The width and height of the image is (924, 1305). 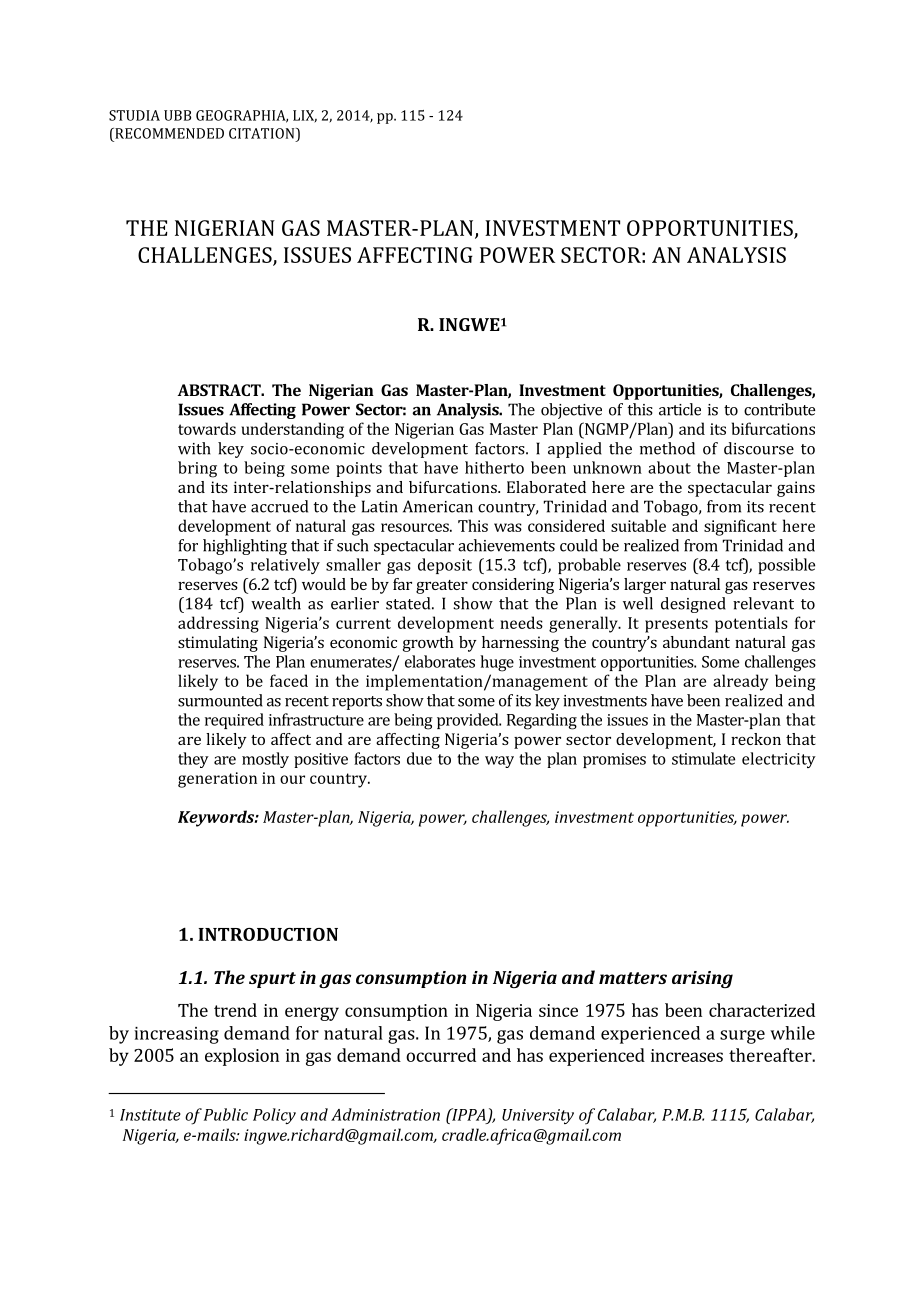 I want to click on increases, so click(x=687, y=1055).
